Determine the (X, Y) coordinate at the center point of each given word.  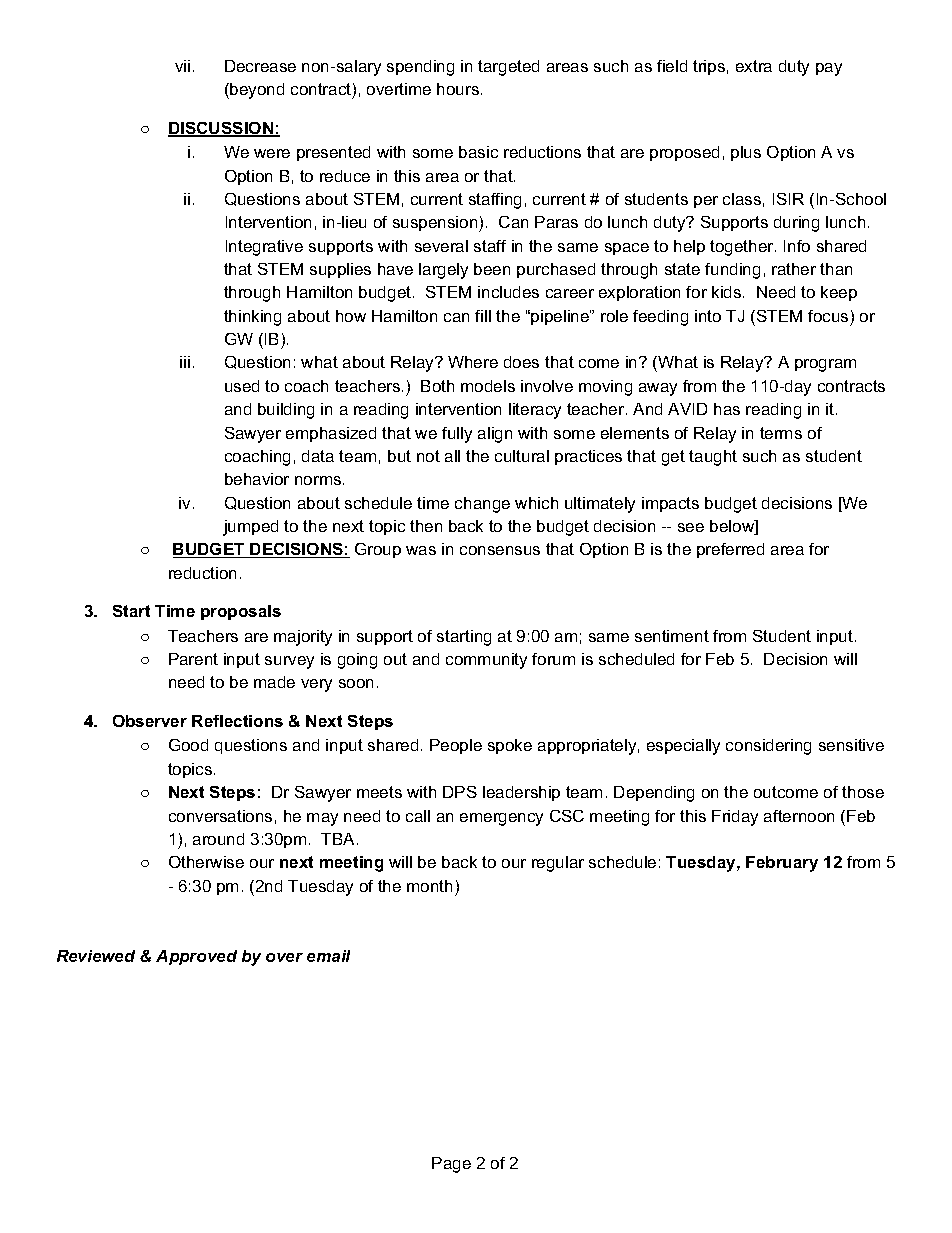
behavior (257, 479)
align (495, 435)
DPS (460, 792)
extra (754, 66)
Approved (196, 957)
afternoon (799, 816)
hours (458, 89)
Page (451, 1165)
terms (781, 433)
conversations (220, 816)
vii (182, 66)
